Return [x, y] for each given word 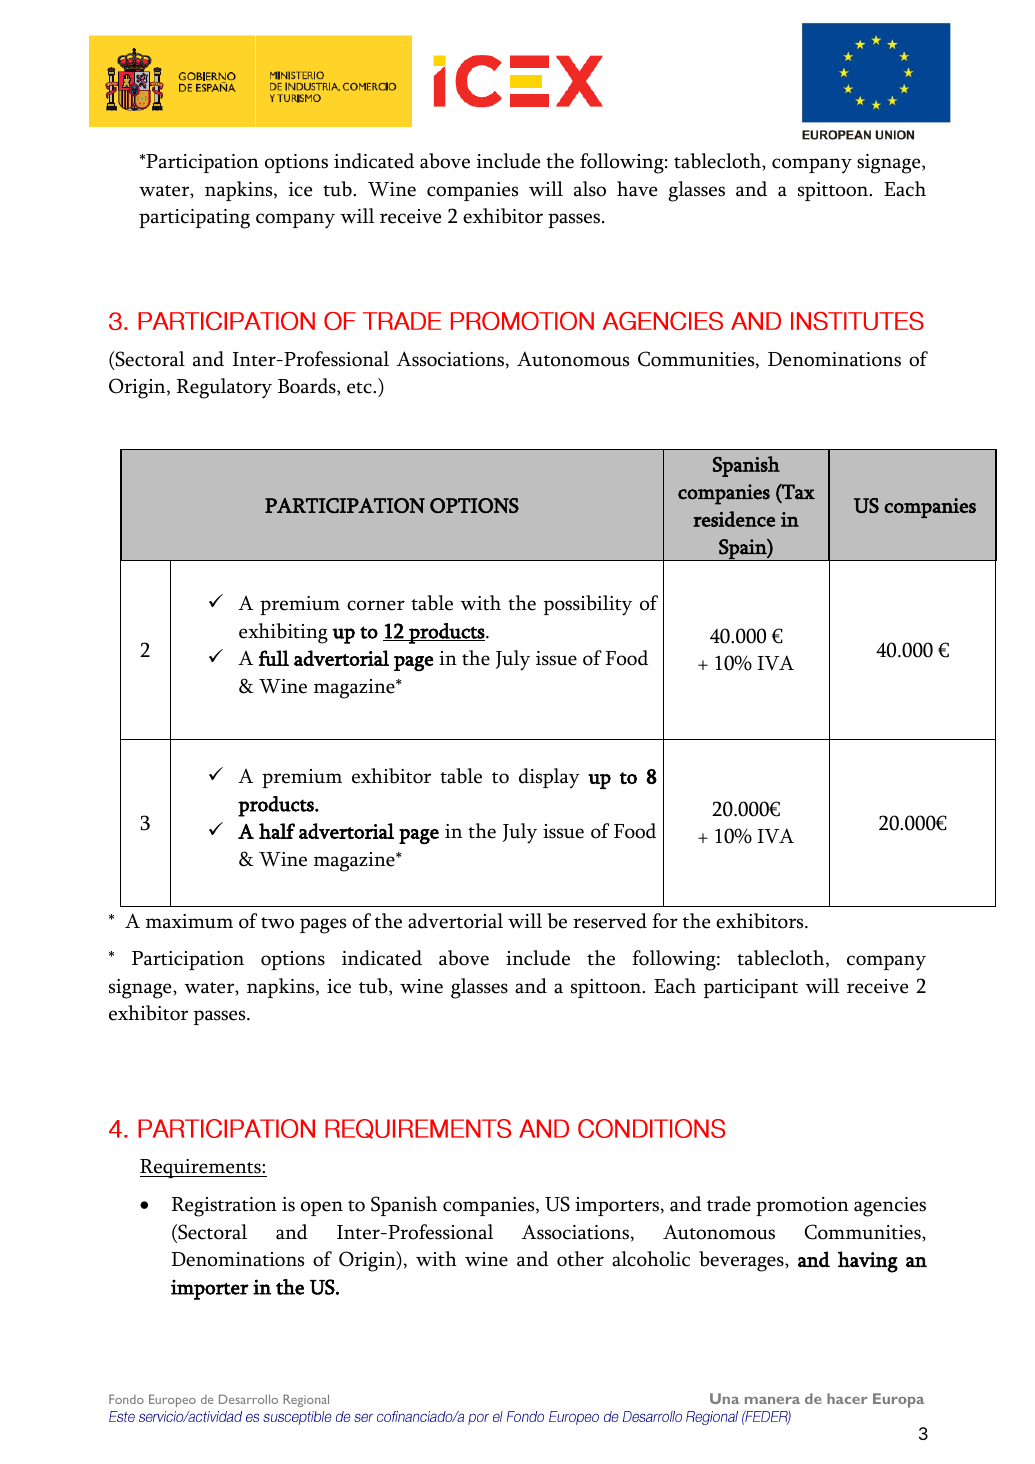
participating [194, 219]
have [637, 189]
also [590, 189]
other [580, 1259]
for [665, 921]
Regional [306, 1400]
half [277, 831]
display [549, 778]
